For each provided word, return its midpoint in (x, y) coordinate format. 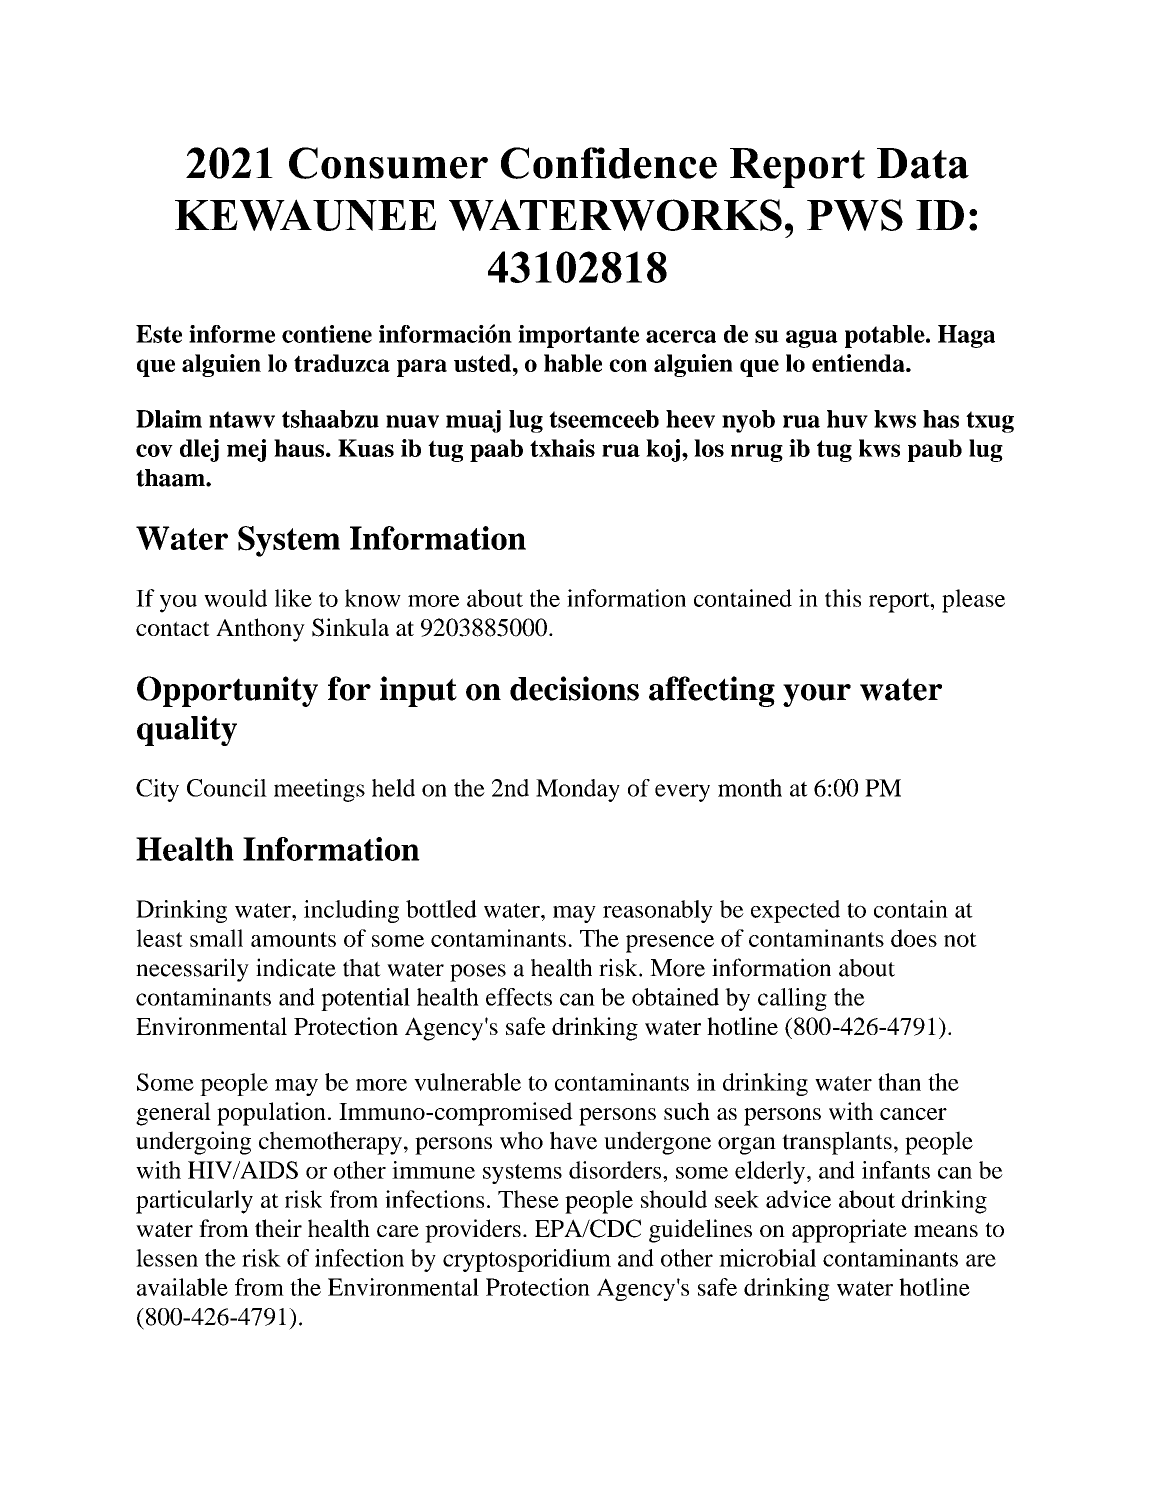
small (216, 938)
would (235, 598)
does (914, 938)
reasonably (658, 911)
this (843, 598)
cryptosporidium (527, 1260)
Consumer (388, 163)
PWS (855, 215)
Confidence (609, 163)
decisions (574, 688)
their (278, 1228)
